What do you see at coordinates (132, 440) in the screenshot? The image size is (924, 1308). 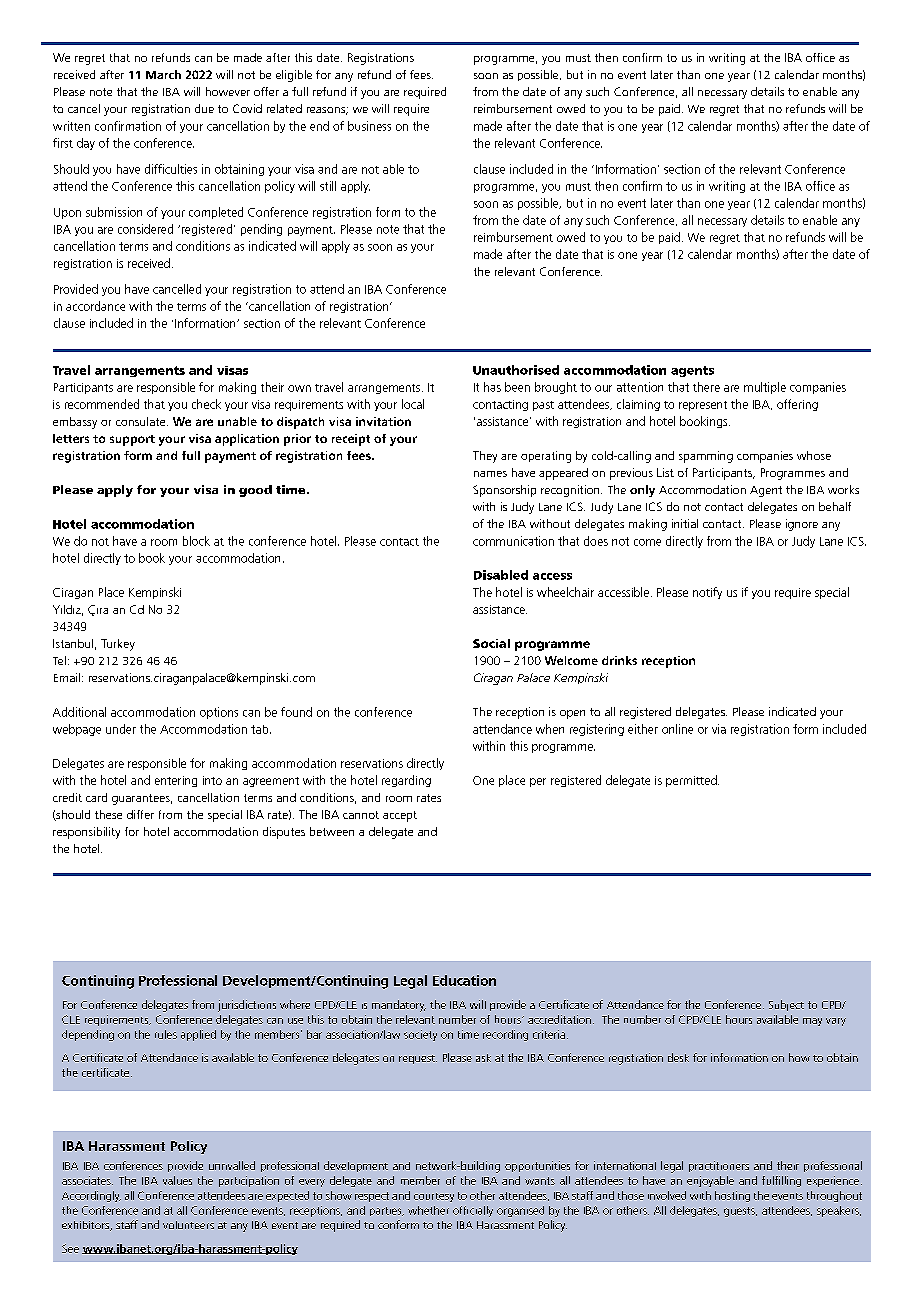 I see `support` at bounding box center [132, 440].
